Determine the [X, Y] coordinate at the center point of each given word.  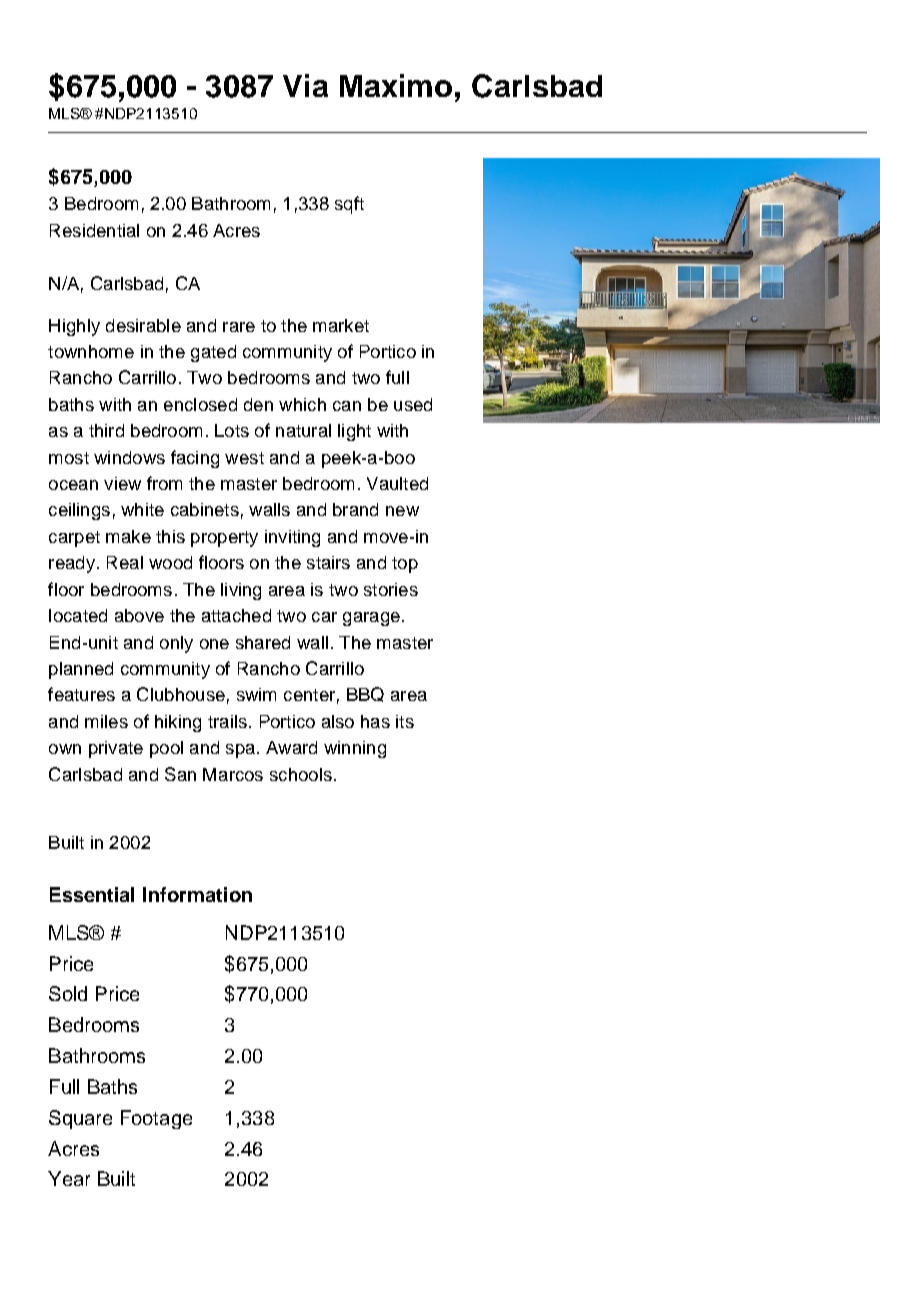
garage [371, 619]
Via [305, 85]
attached [236, 615]
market [341, 325]
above [139, 615]
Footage [156, 1119]
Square [80, 1119]
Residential [94, 230]
